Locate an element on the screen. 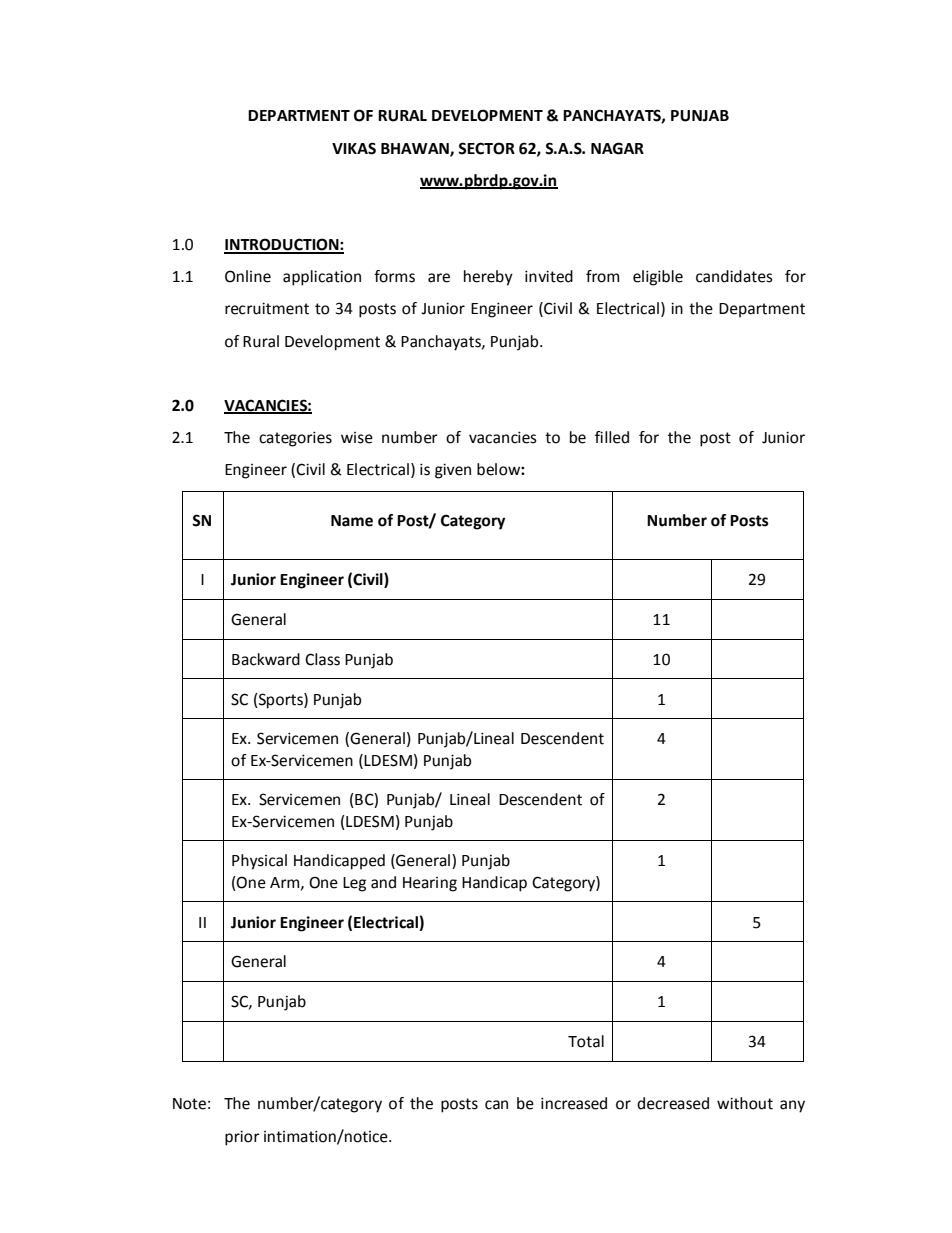  Hearing is located at coordinates (430, 884).
